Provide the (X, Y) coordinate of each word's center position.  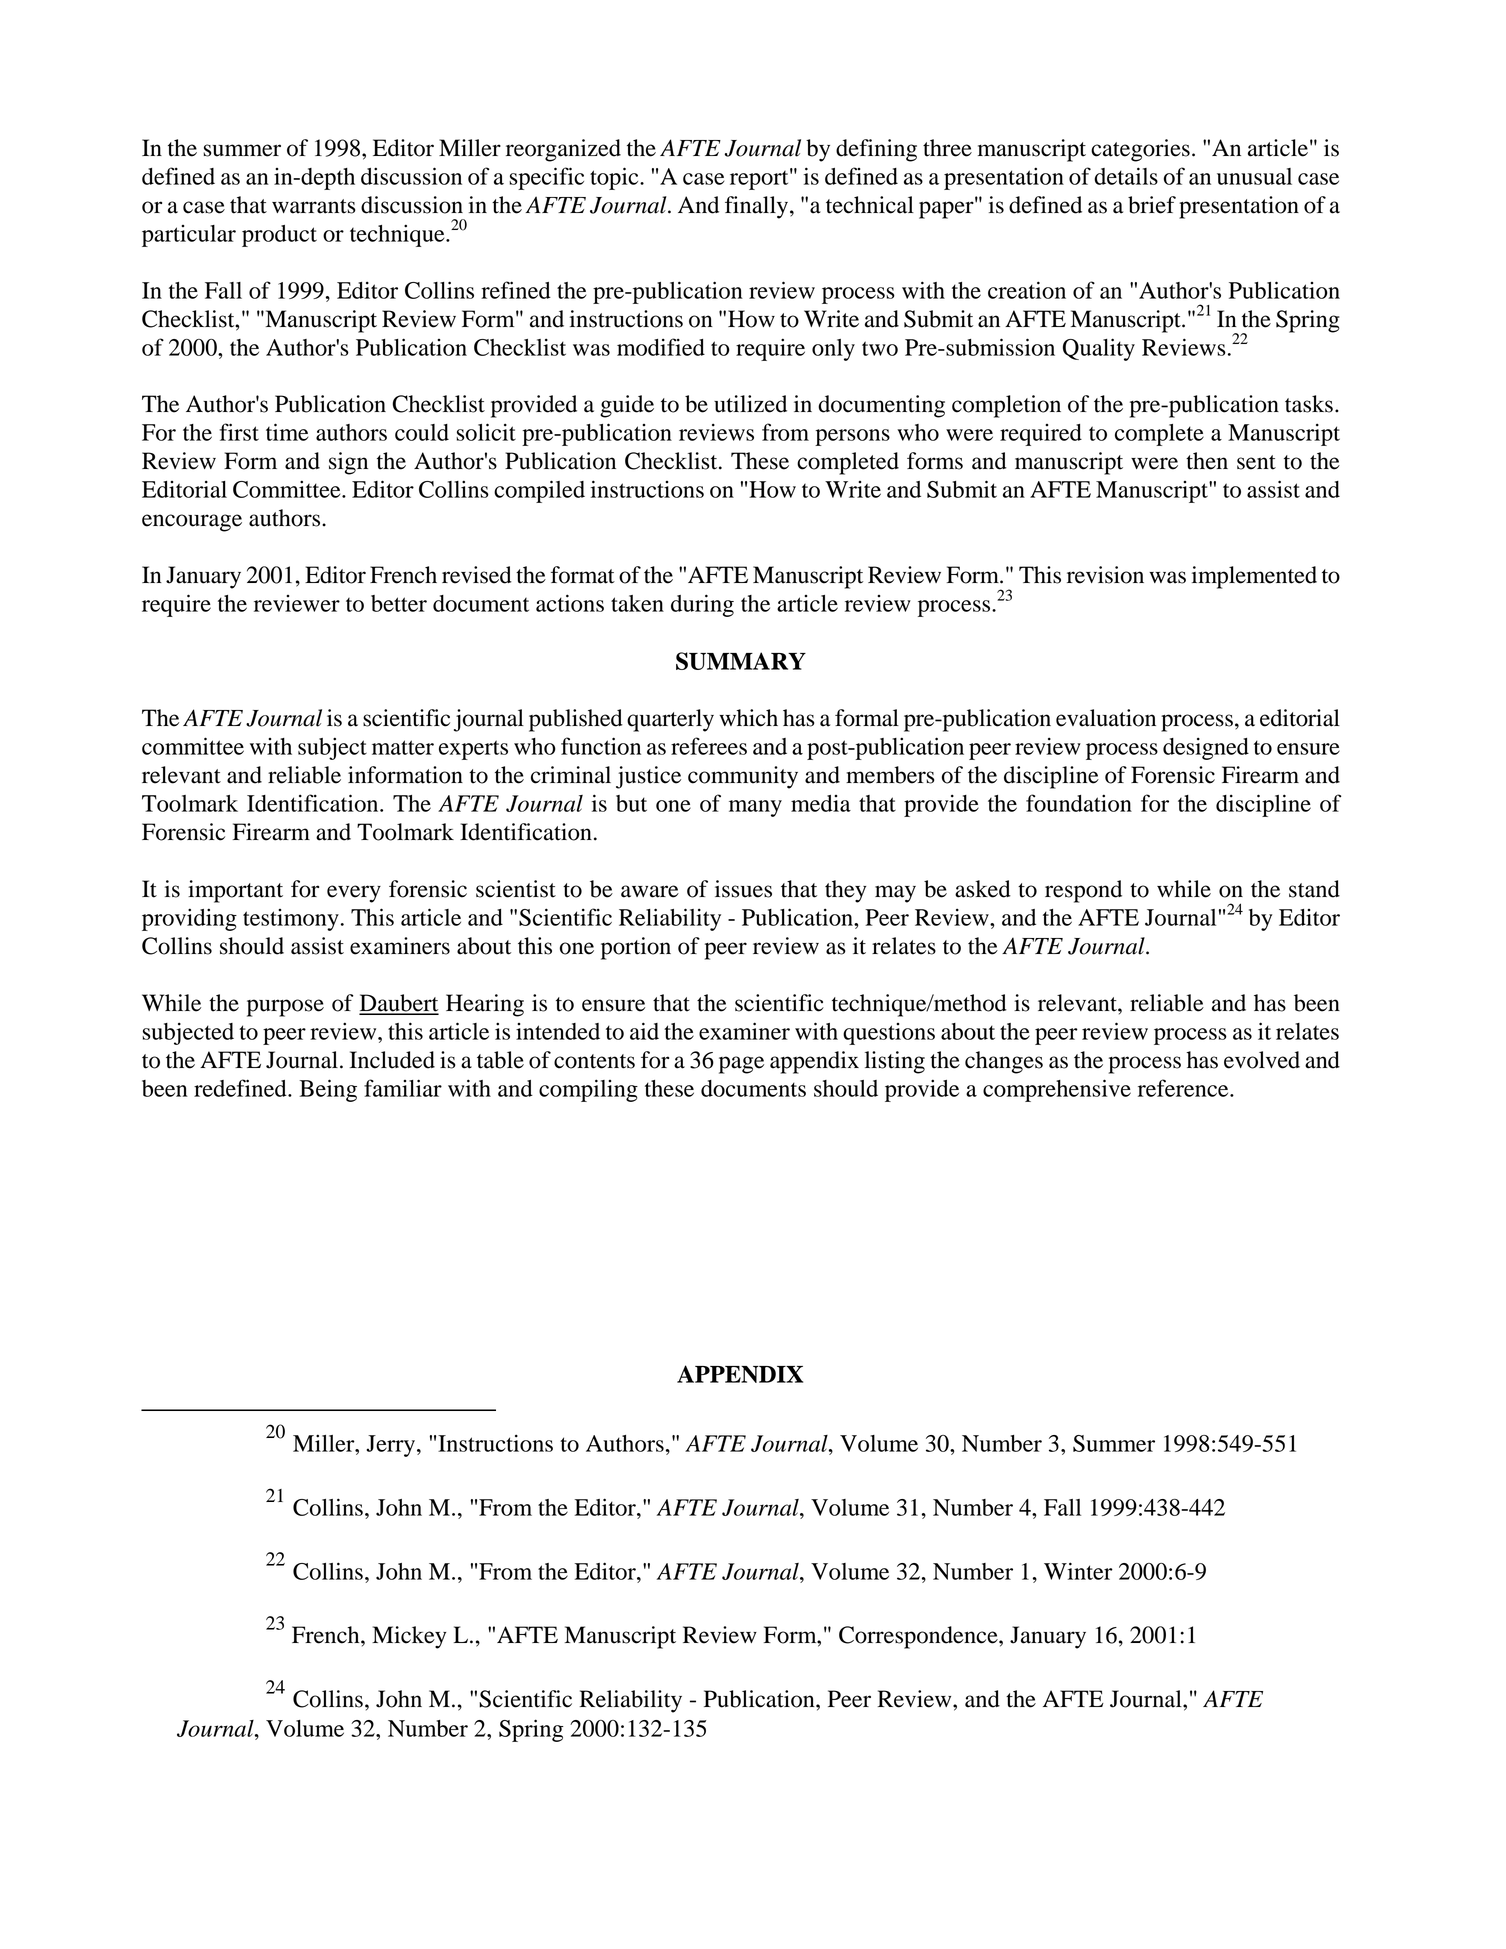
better (399, 603)
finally (758, 207)
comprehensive (1057, 1090)
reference (1184, 1088)
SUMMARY (741, 661)
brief (1152, 205)
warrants (313, 206)
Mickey (409, 1637)
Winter (1078, 1571)
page (741, 1065)
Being (328, 1090)
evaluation (1106, 718)
